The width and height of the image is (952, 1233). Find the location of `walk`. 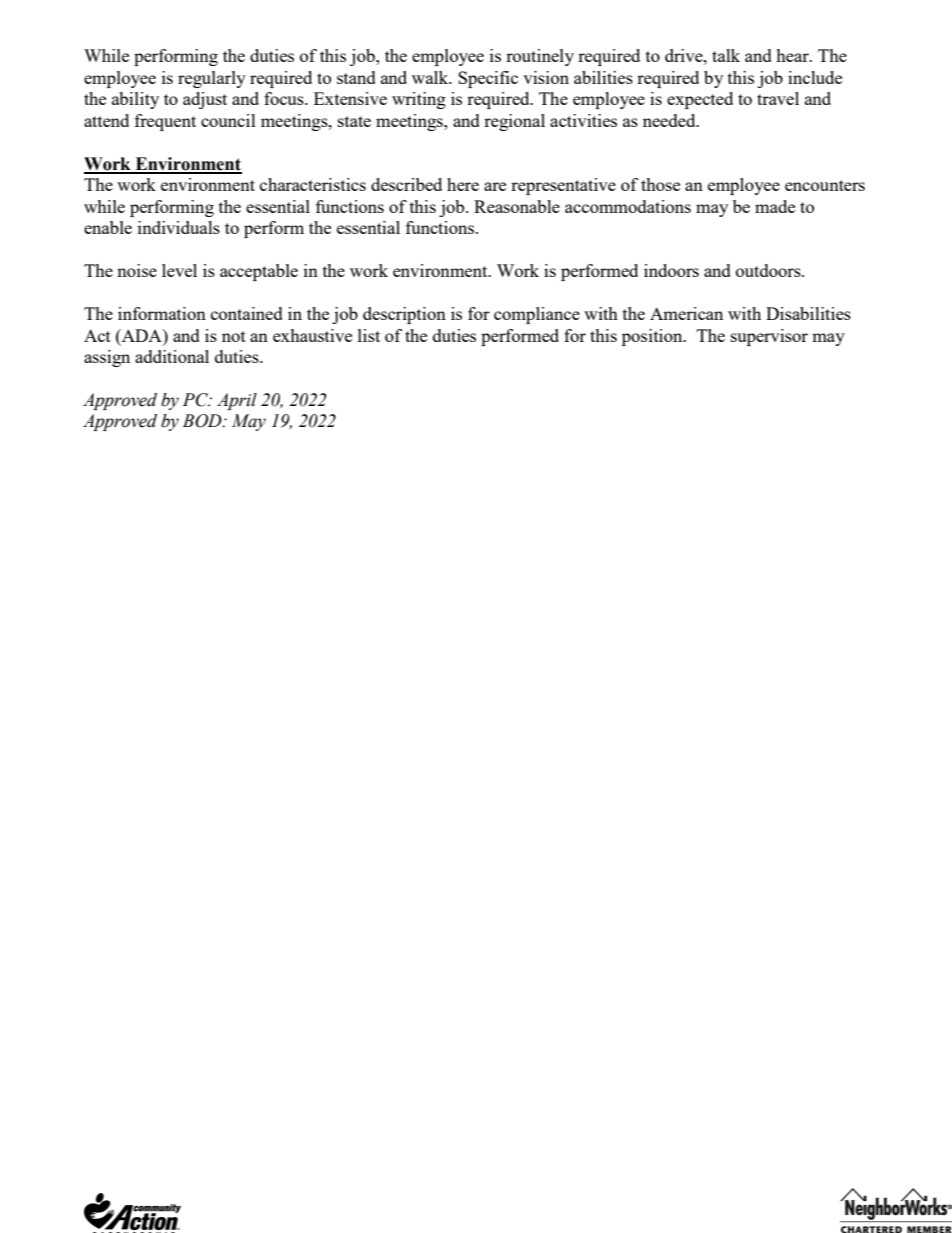

walk is located at coordinates (431, 77).
